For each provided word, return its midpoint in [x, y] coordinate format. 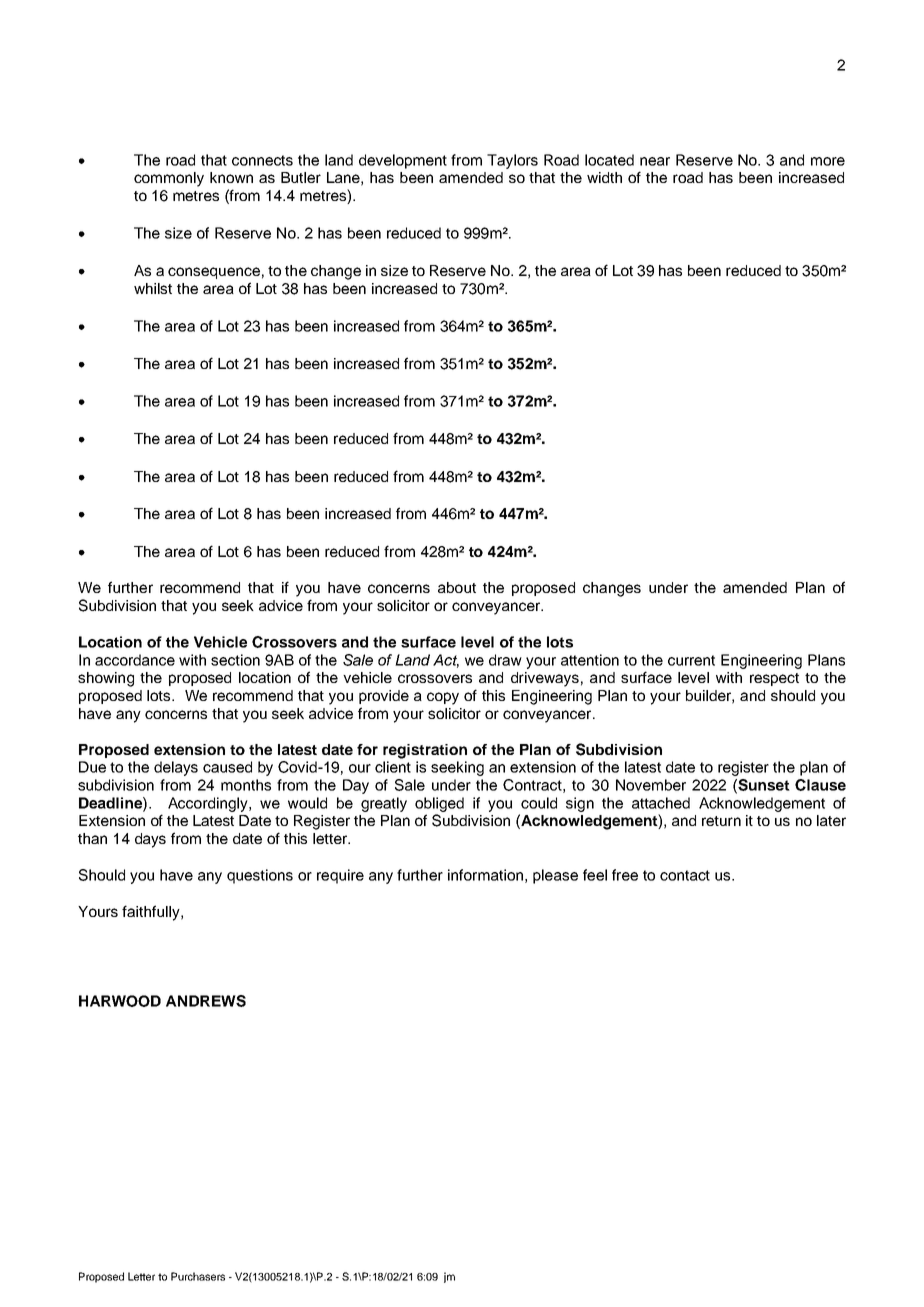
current [691, 660]
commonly [169, 179]
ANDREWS [206, 1001]
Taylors [512, 161]
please [555, 876]
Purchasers [198, 1276]
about [457, 587]
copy [443, 698]
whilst [153, 288]
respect [774, 679]
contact [685, 875]
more [828, 161]
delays [176, 768]
